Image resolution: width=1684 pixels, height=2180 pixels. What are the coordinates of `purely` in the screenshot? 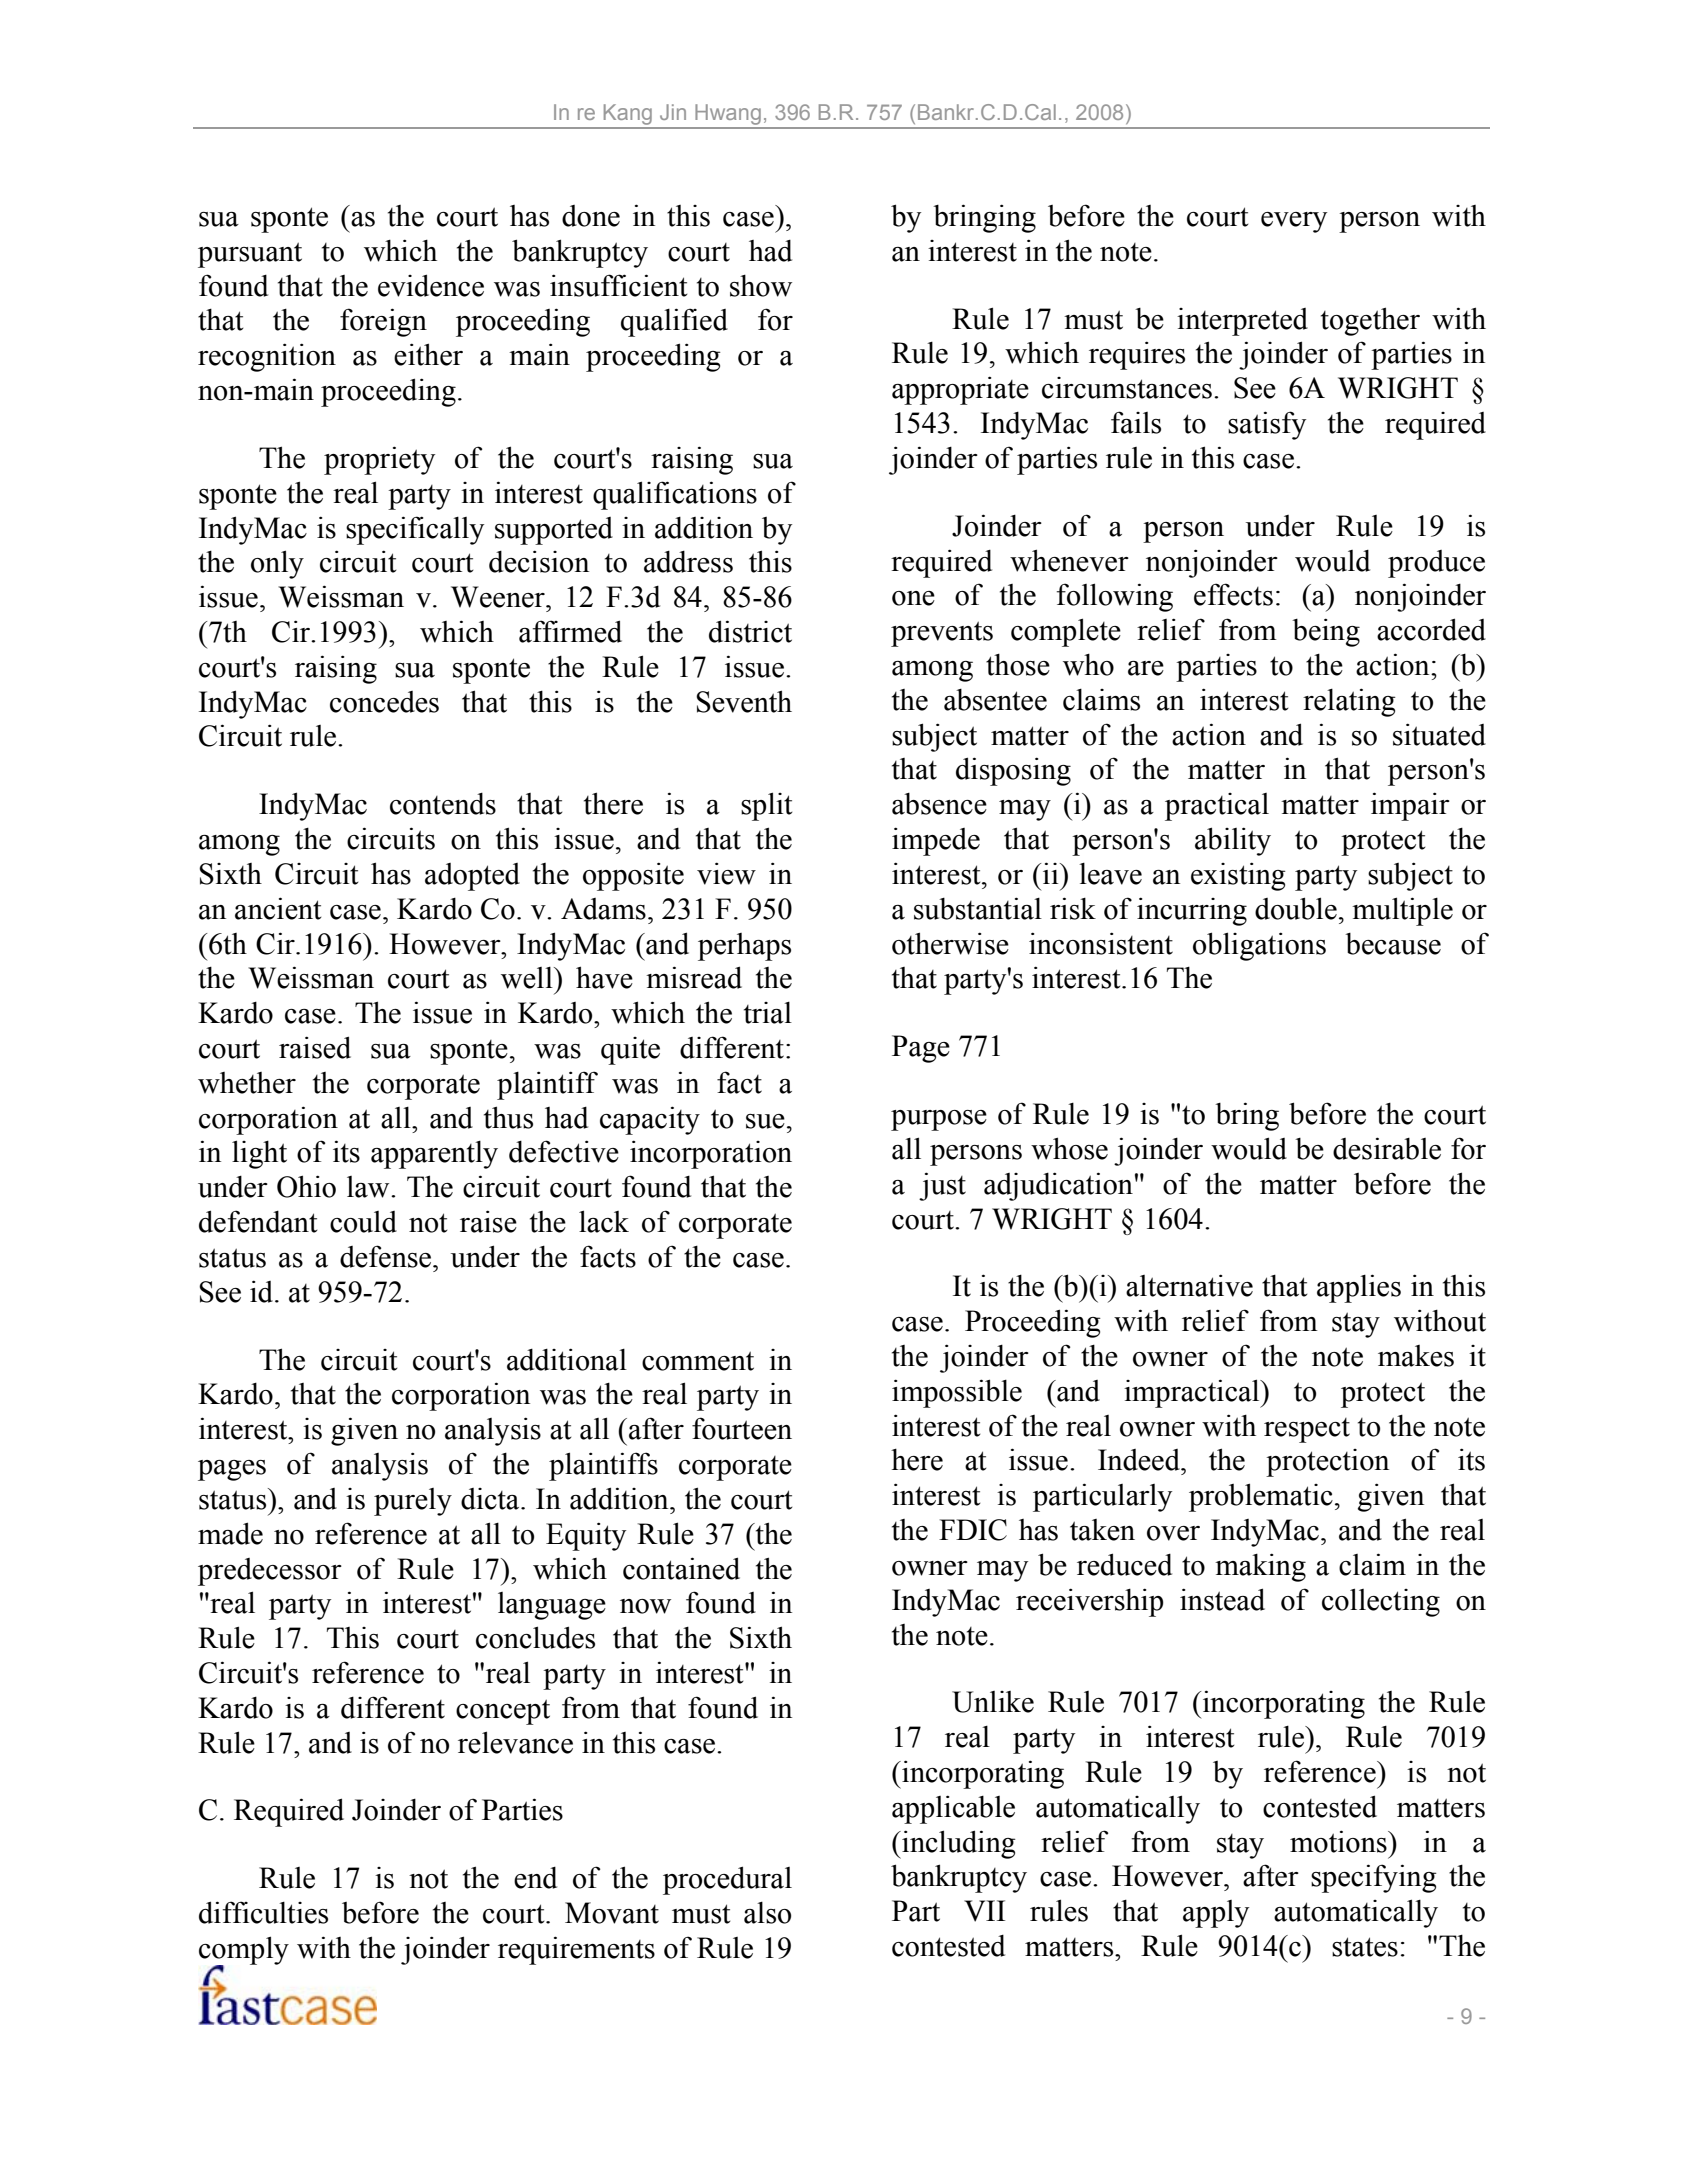 It's located at (413, 1502).
